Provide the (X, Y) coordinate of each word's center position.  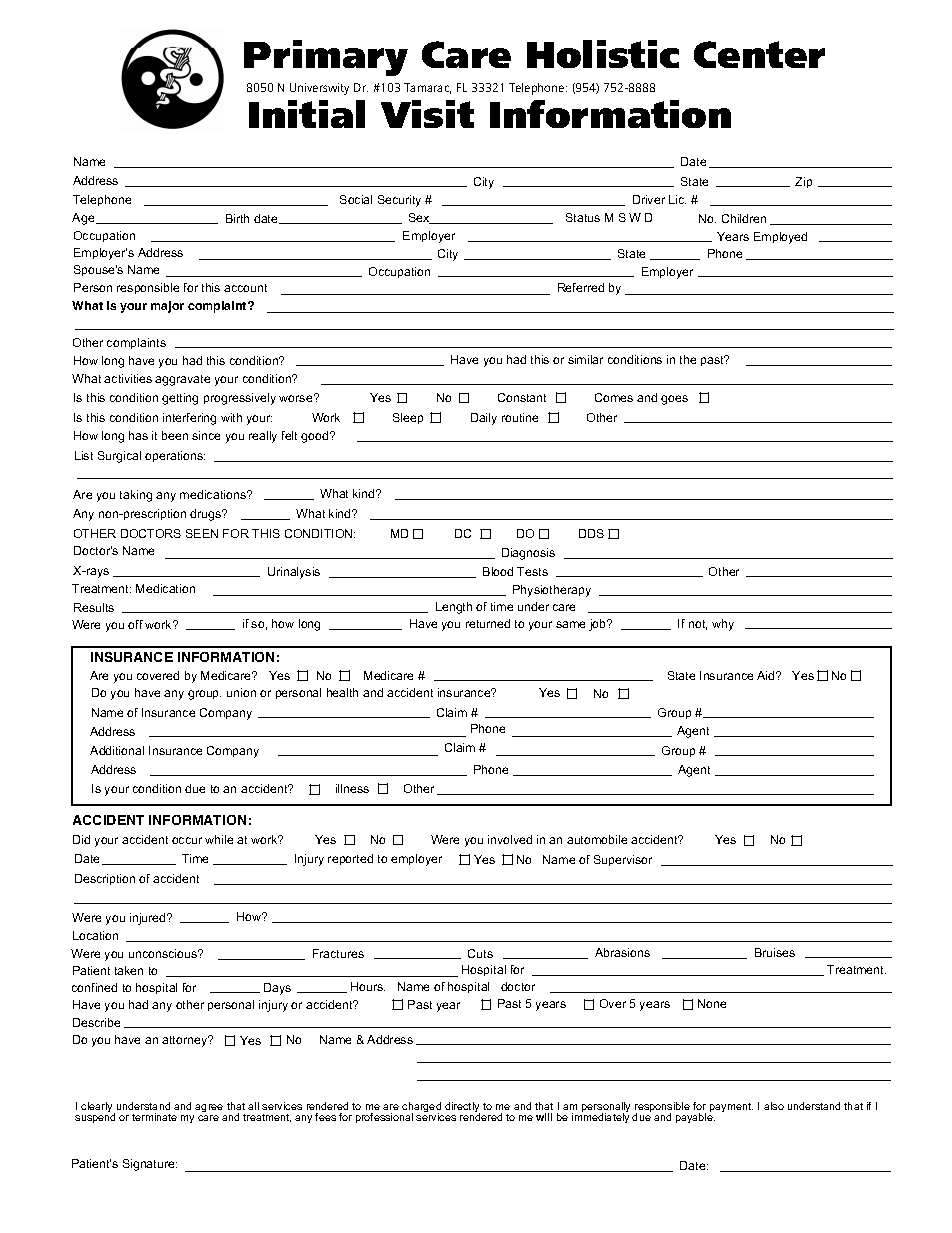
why (723, 625)
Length (454, 608)
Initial (307, 114)
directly (462, 1108)
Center (759, 54)
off (135, 624)
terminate (154, 1117)
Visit (427, 114)
